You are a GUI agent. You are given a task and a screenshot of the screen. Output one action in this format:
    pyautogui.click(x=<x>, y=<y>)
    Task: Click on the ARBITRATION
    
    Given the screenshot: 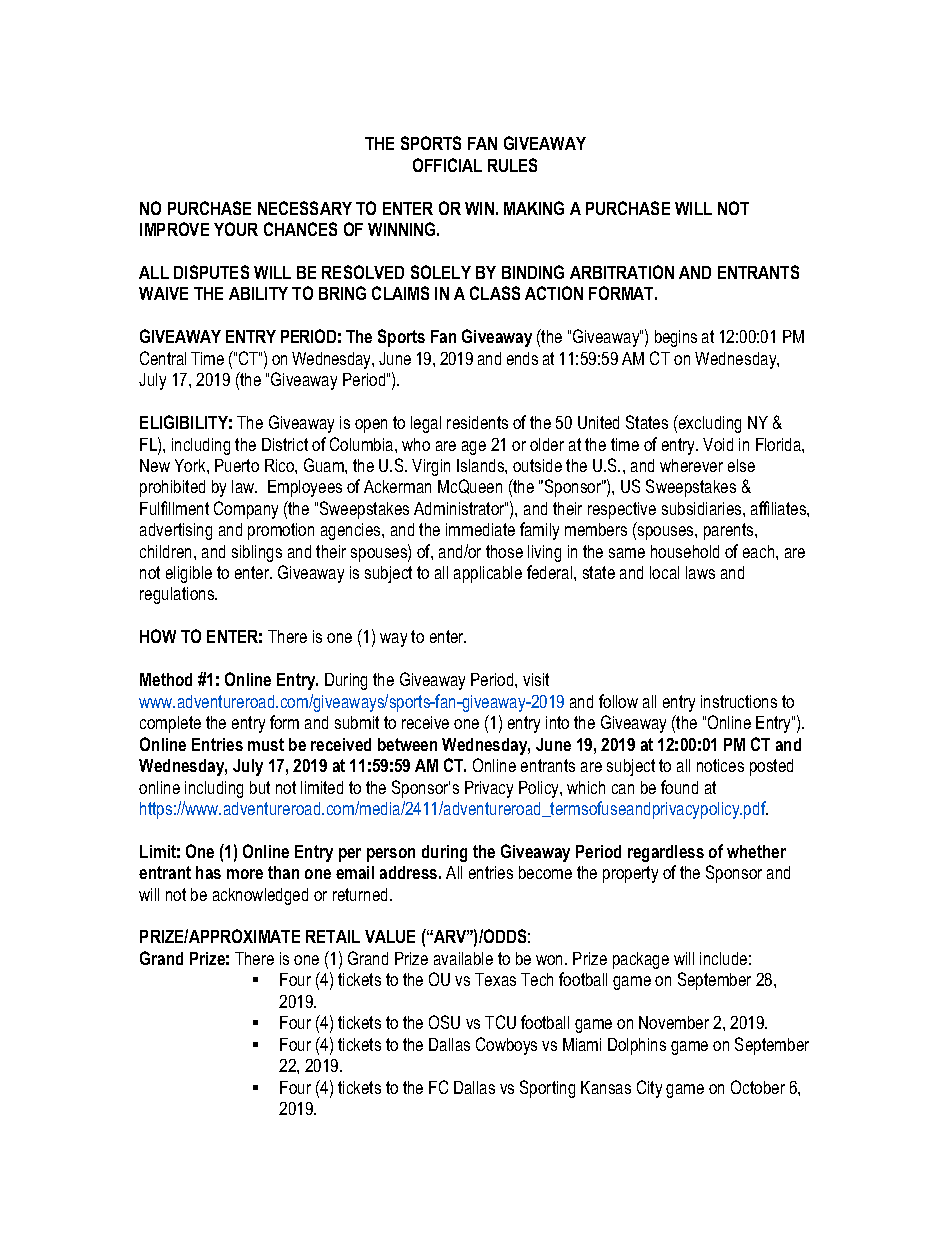 What is the action you would take?
    pyautogui.click(x=622, y=272)
